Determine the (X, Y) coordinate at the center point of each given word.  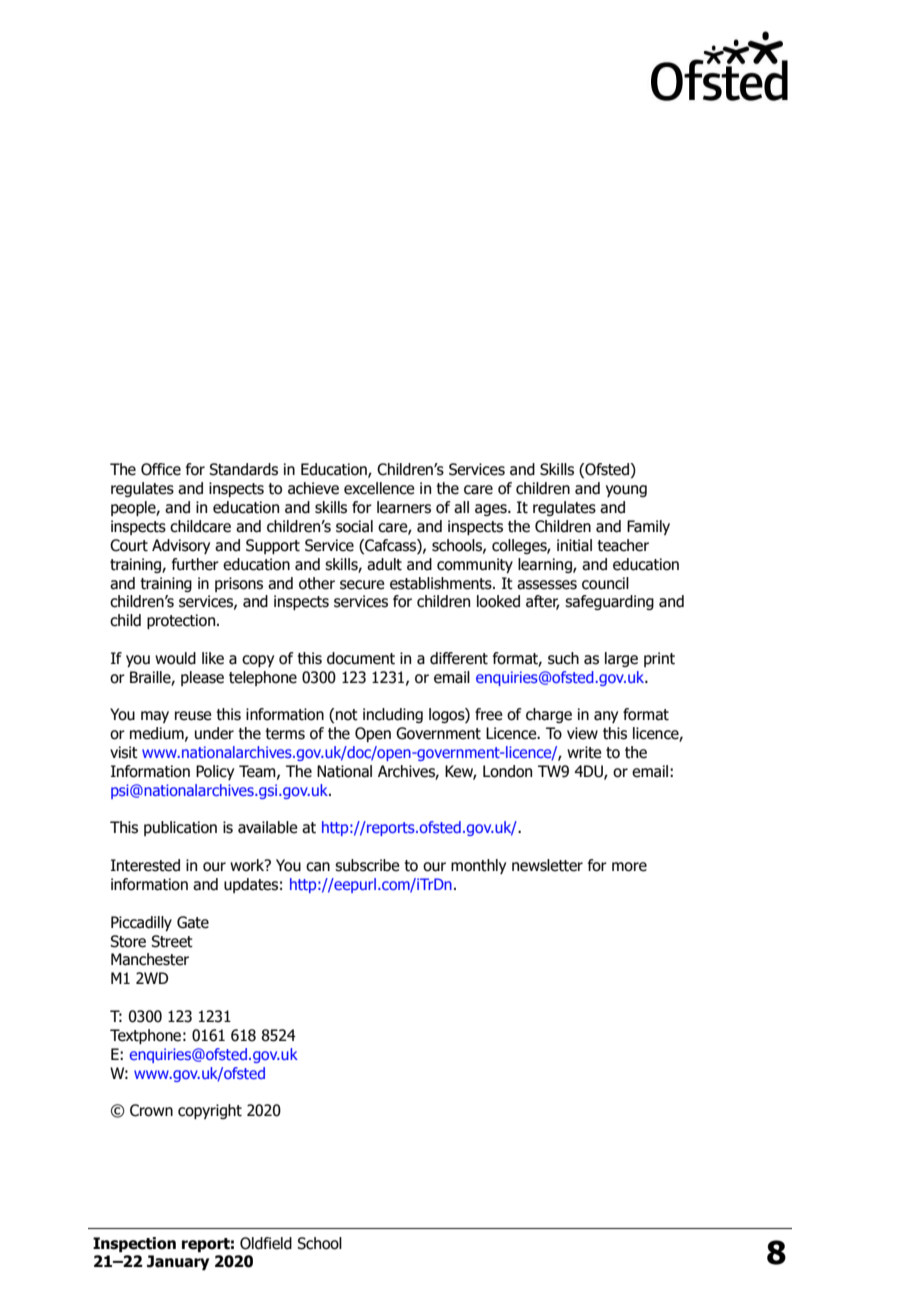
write (584, 752)
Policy (215, 772)
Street (172, 941)
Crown (151, 1110)
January (178, 1262)
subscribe (367, 865)
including (393, 715)
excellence (379, 488)
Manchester (150, 959)
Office (161, 469)
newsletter (547, 865)
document (361, 658)
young (626, 491)
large (621, 659)
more (629, 867)
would (175, 658)
